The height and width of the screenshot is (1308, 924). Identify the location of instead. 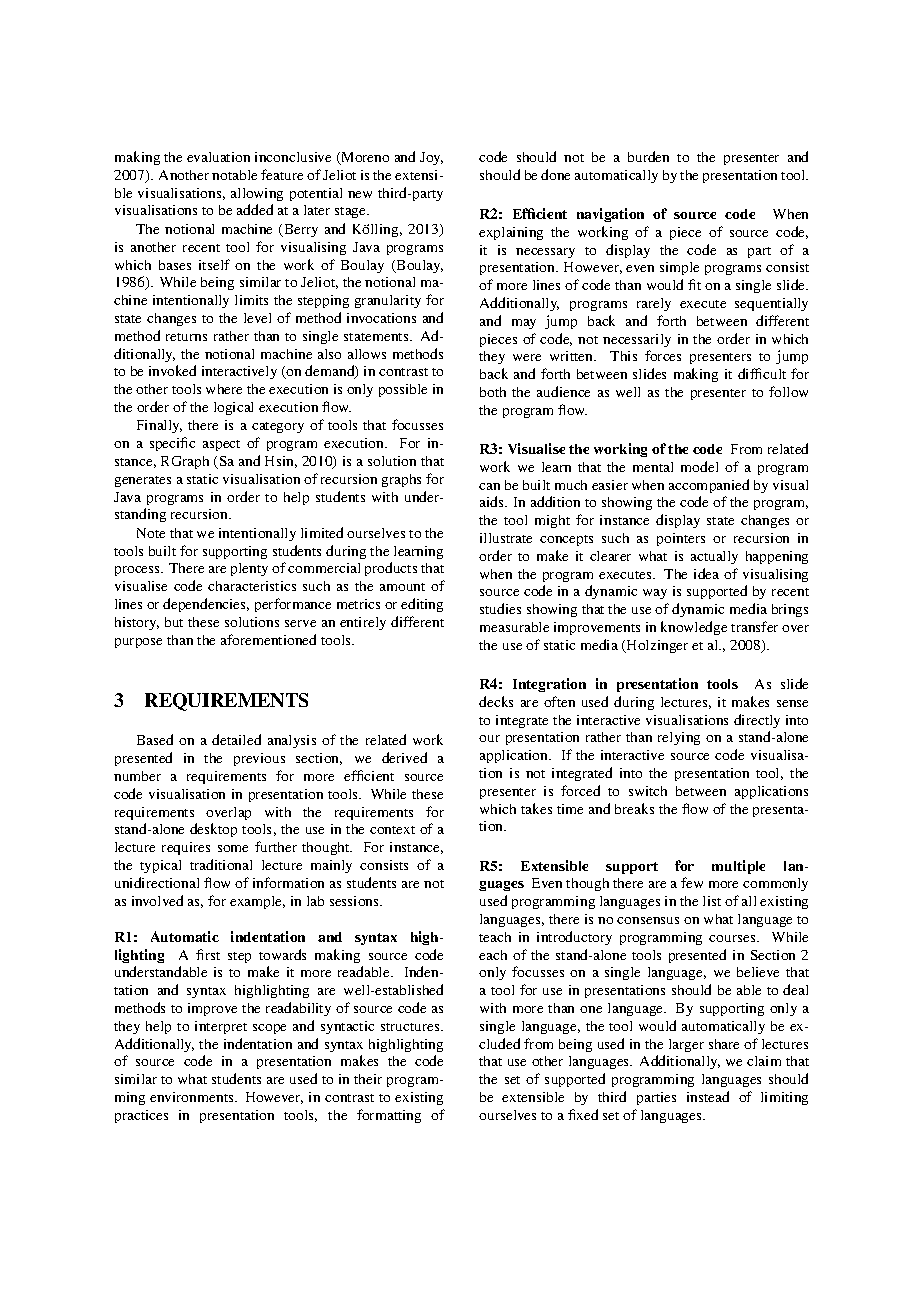
(708, 1096).
